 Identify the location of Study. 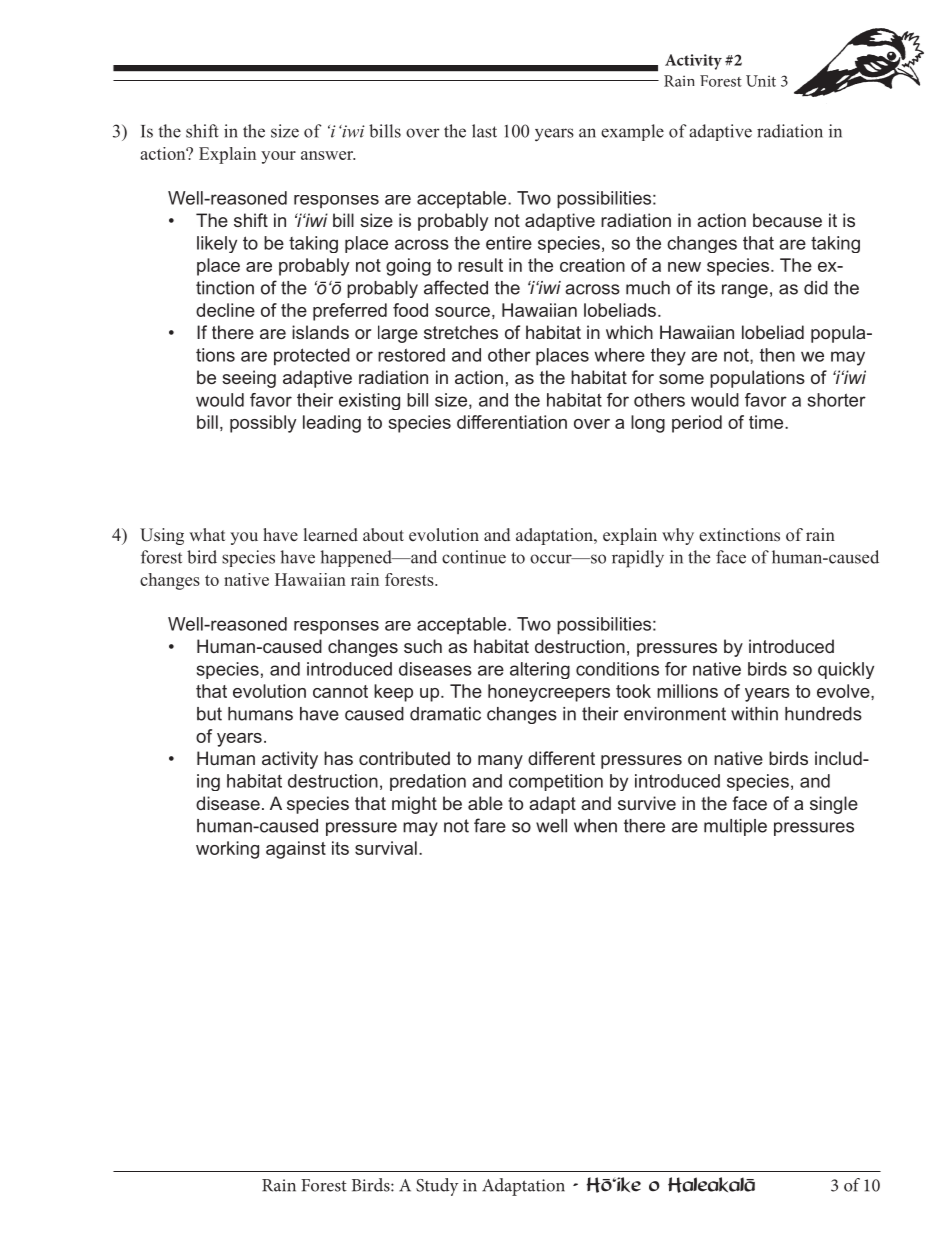
(437, 1187).
